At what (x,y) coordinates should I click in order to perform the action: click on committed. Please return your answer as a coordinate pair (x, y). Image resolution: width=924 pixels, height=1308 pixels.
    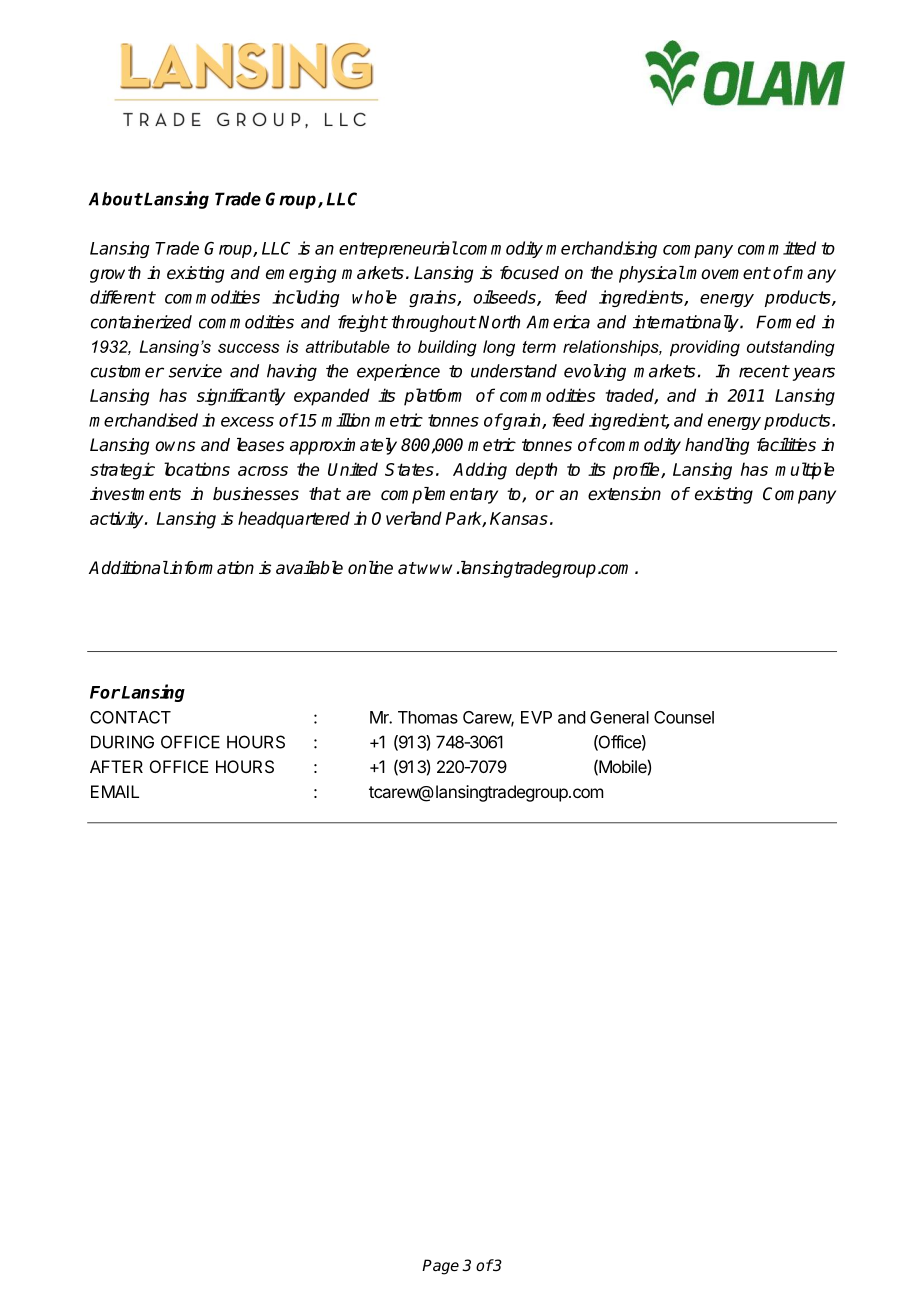
    Looking at the image, I should click on (777, 248).
